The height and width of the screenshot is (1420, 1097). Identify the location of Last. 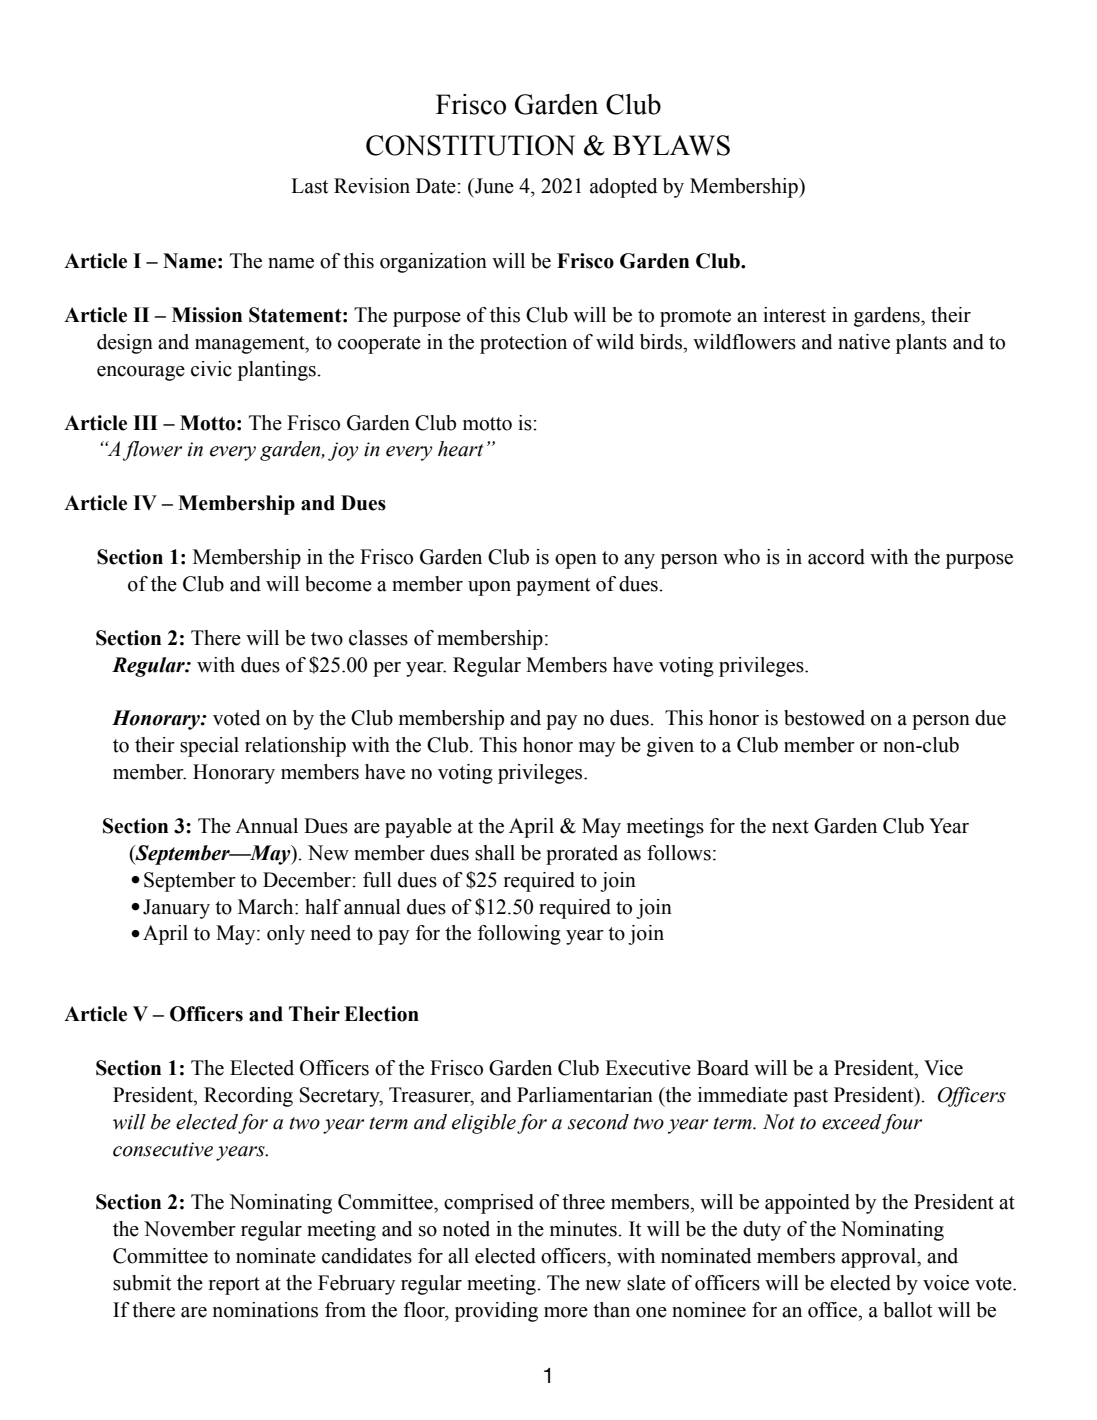
(309, 186).
